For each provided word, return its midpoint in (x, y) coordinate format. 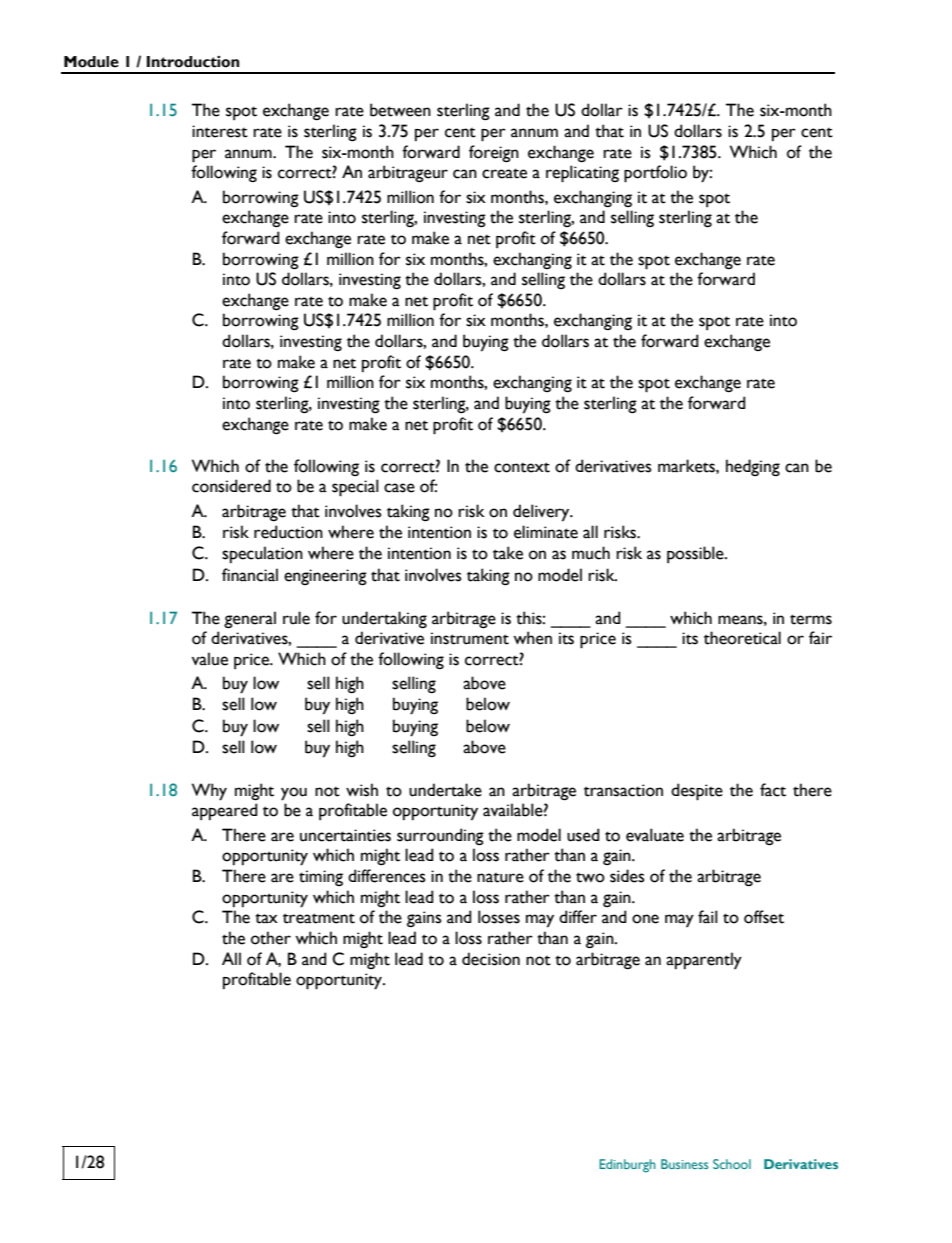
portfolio (655, 174)
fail (708, 917)
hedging (753, 467)
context (522, 467)
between (400, 110)
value (210, 659)
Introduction (193, 62)
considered (231, 486)
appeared (224, 811)
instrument (470, 638)
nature (500, 878)
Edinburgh (627, 1166)
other (271, 938)
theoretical (742, 638)
